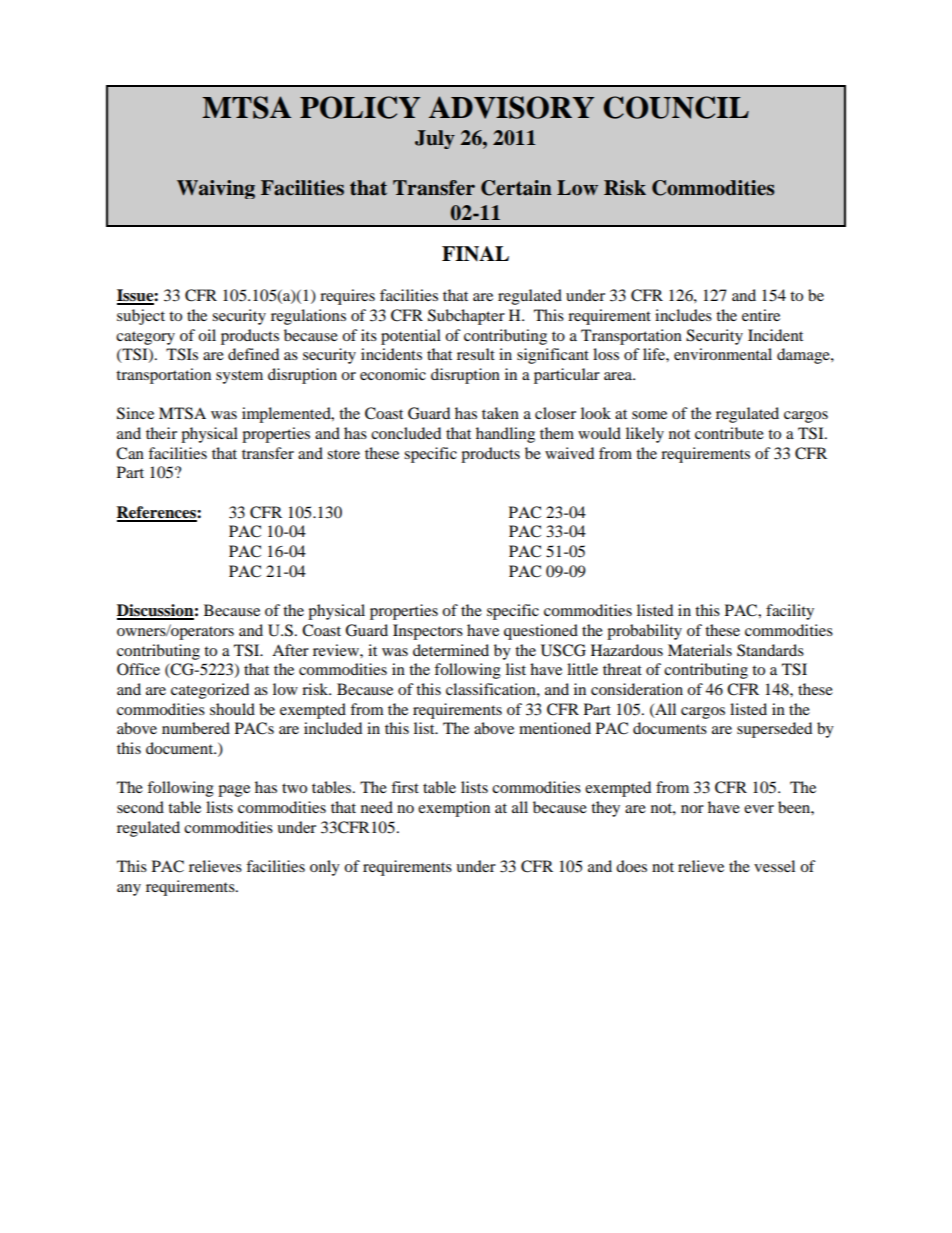 The width and height of the screenshot is (952, 1233). I want to click on Inspectors, so click(428, 632).
